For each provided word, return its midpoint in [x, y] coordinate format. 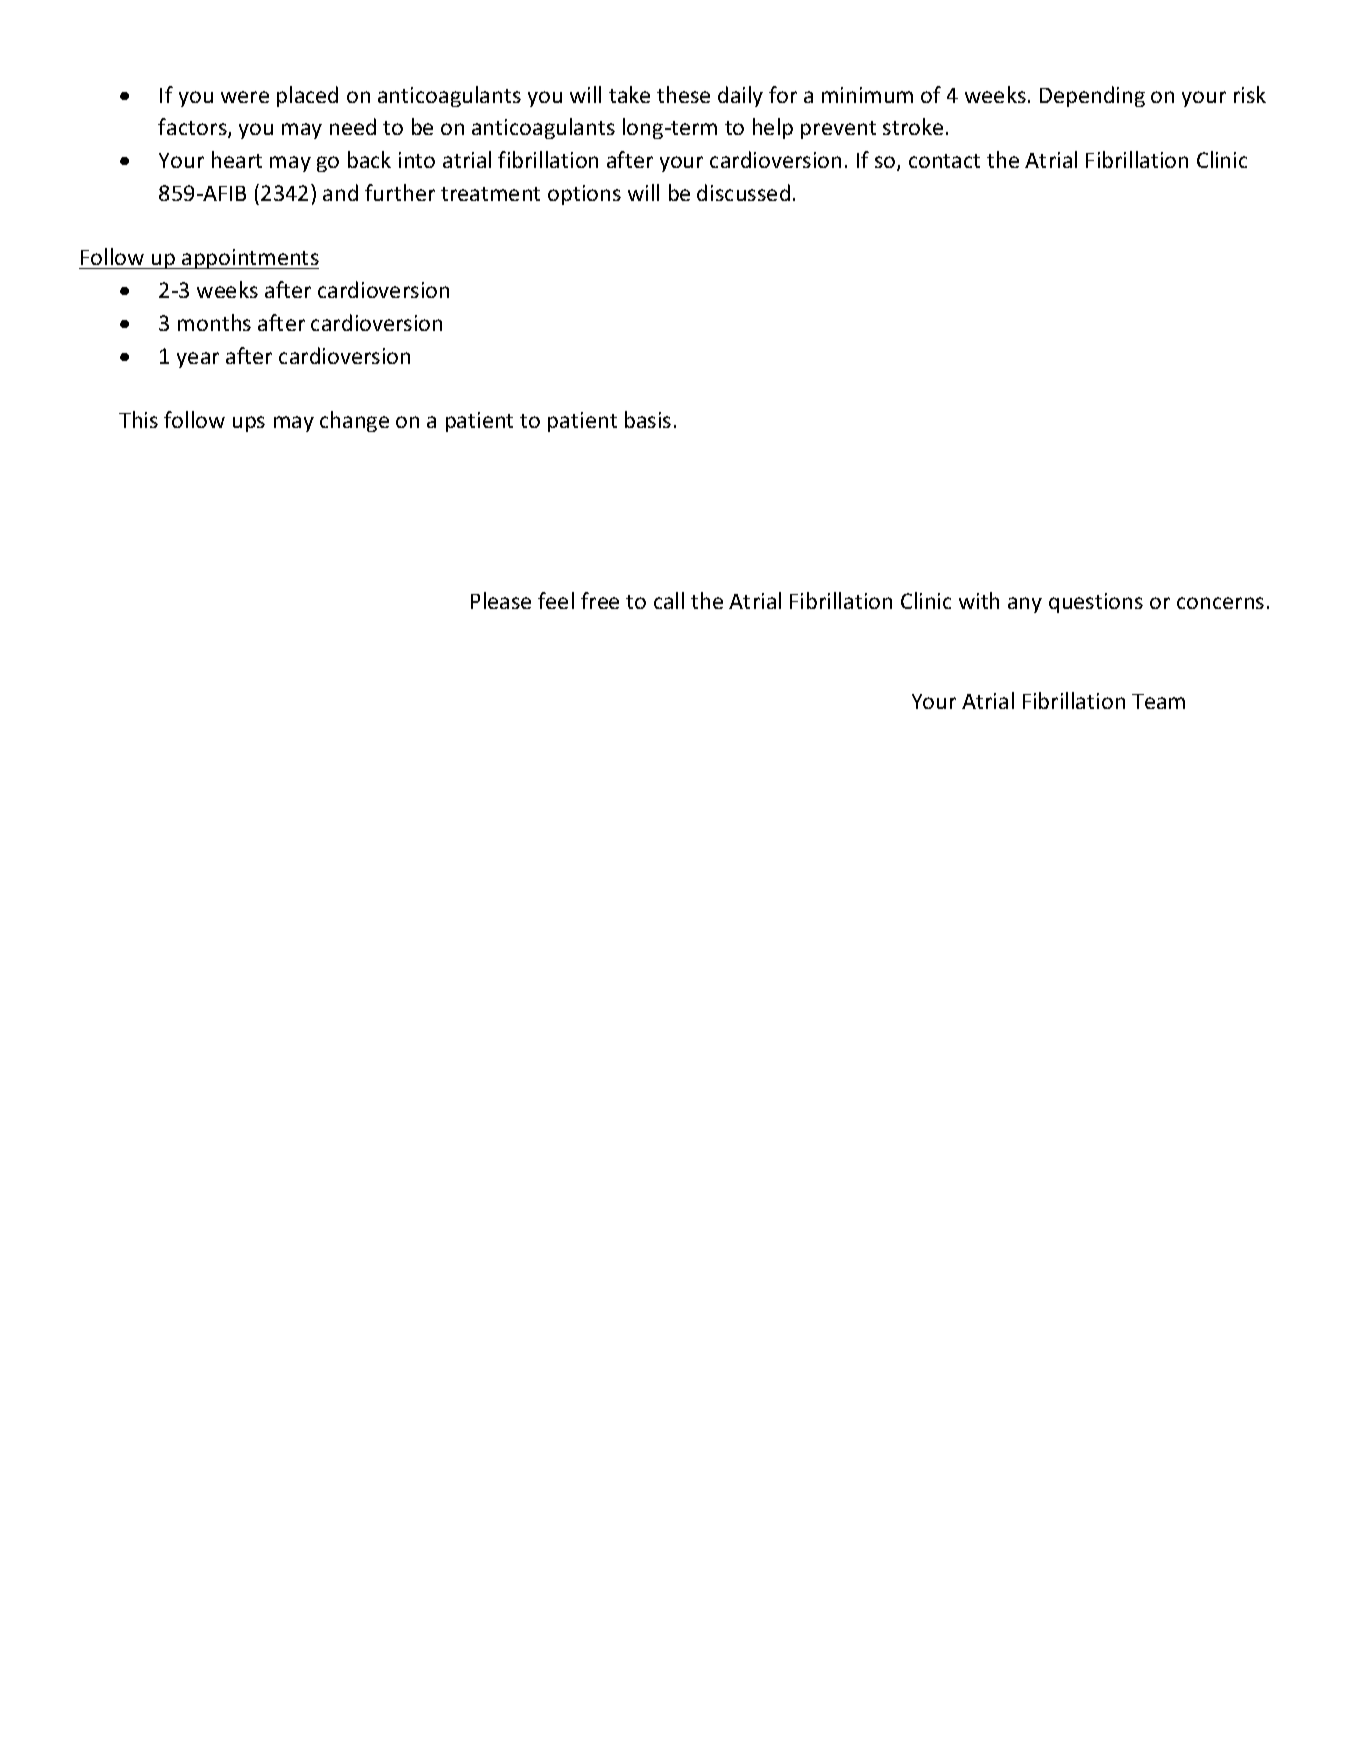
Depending [1092, 96]
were [245, 97]
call [669, 600]
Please [501, 600]
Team [1158, 701]
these [683, 94]
